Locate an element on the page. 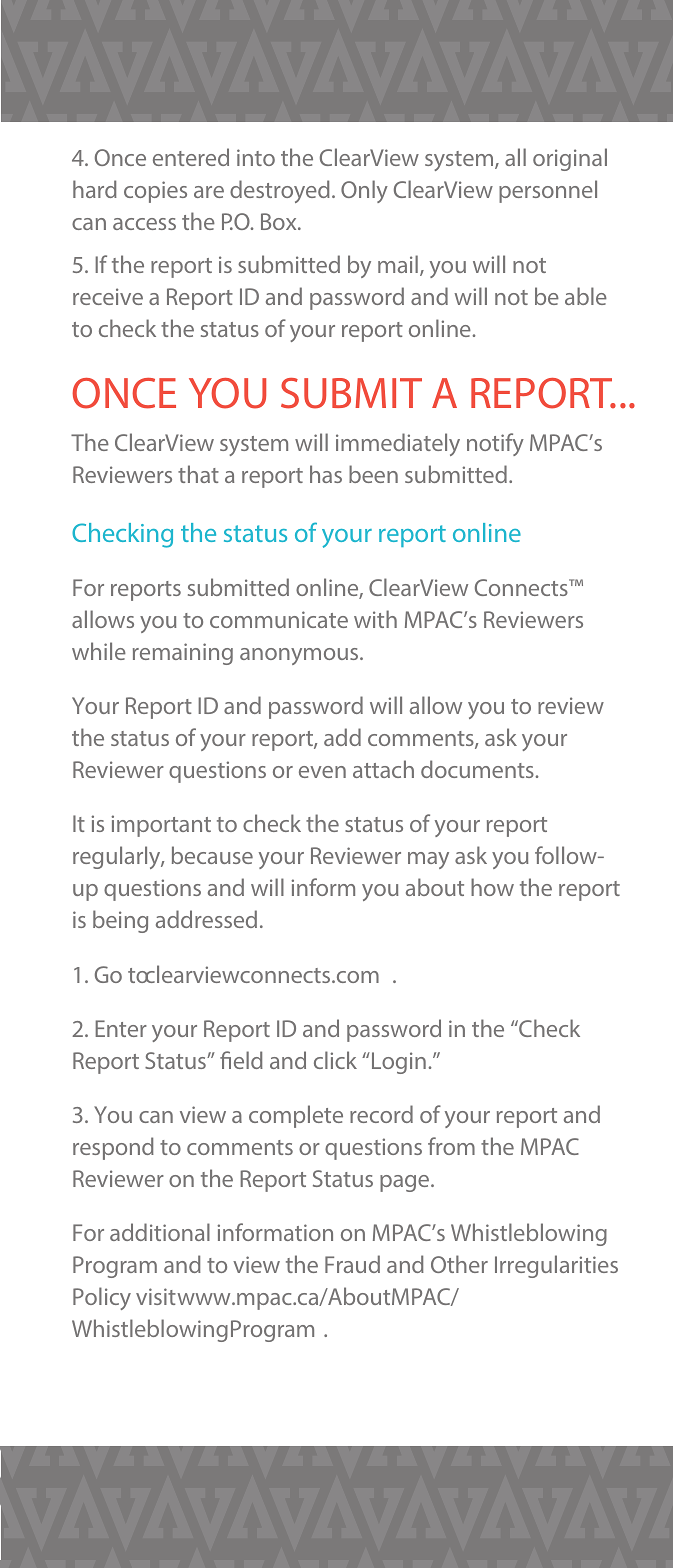 The height and width of the image is (1568, 673). copies is located at coordinates (155, 192).
